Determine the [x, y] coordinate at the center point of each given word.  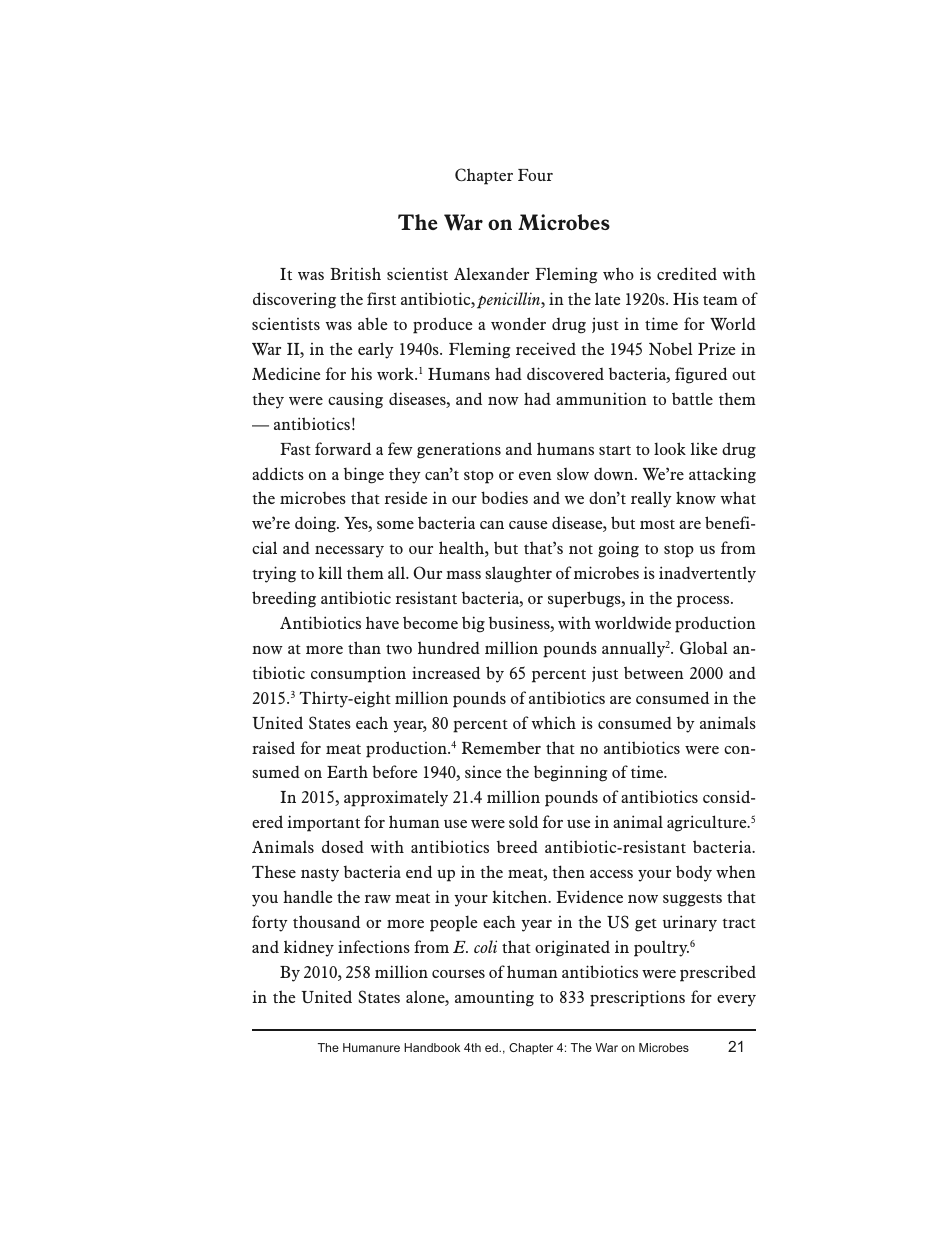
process [704, 602]
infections [374, 946]
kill [330, 572]
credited [687, 273]
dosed [343, 846]
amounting [494, 999]
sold [523, 821]
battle [692, 398]
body [694, 873]
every [736, 1001]
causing [355, 400]
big [473, 624]
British [355, 273]
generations [459, 450]
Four [535, 175]
